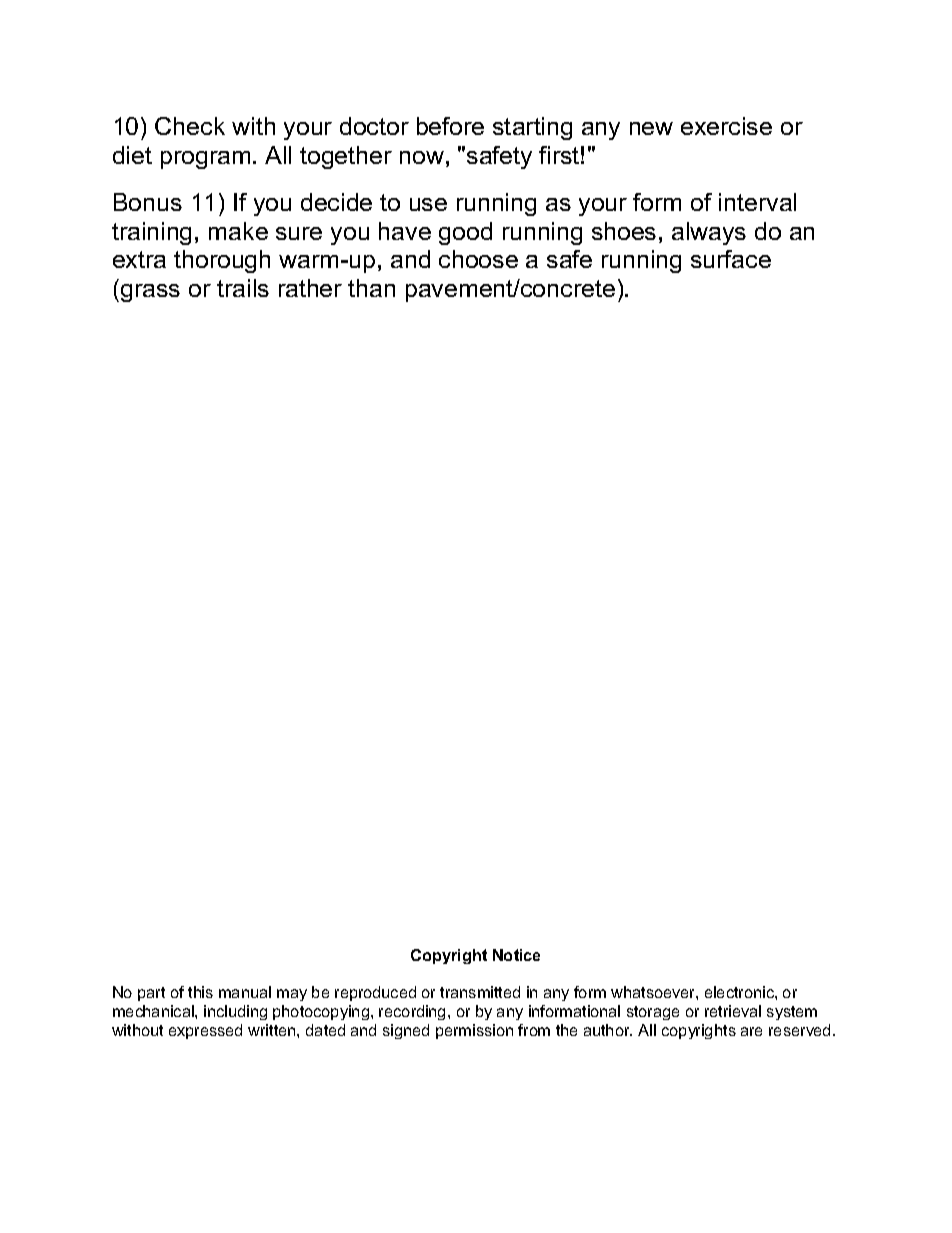 The image size is (952, 1233). I want to click on this, so click(200, 992).
